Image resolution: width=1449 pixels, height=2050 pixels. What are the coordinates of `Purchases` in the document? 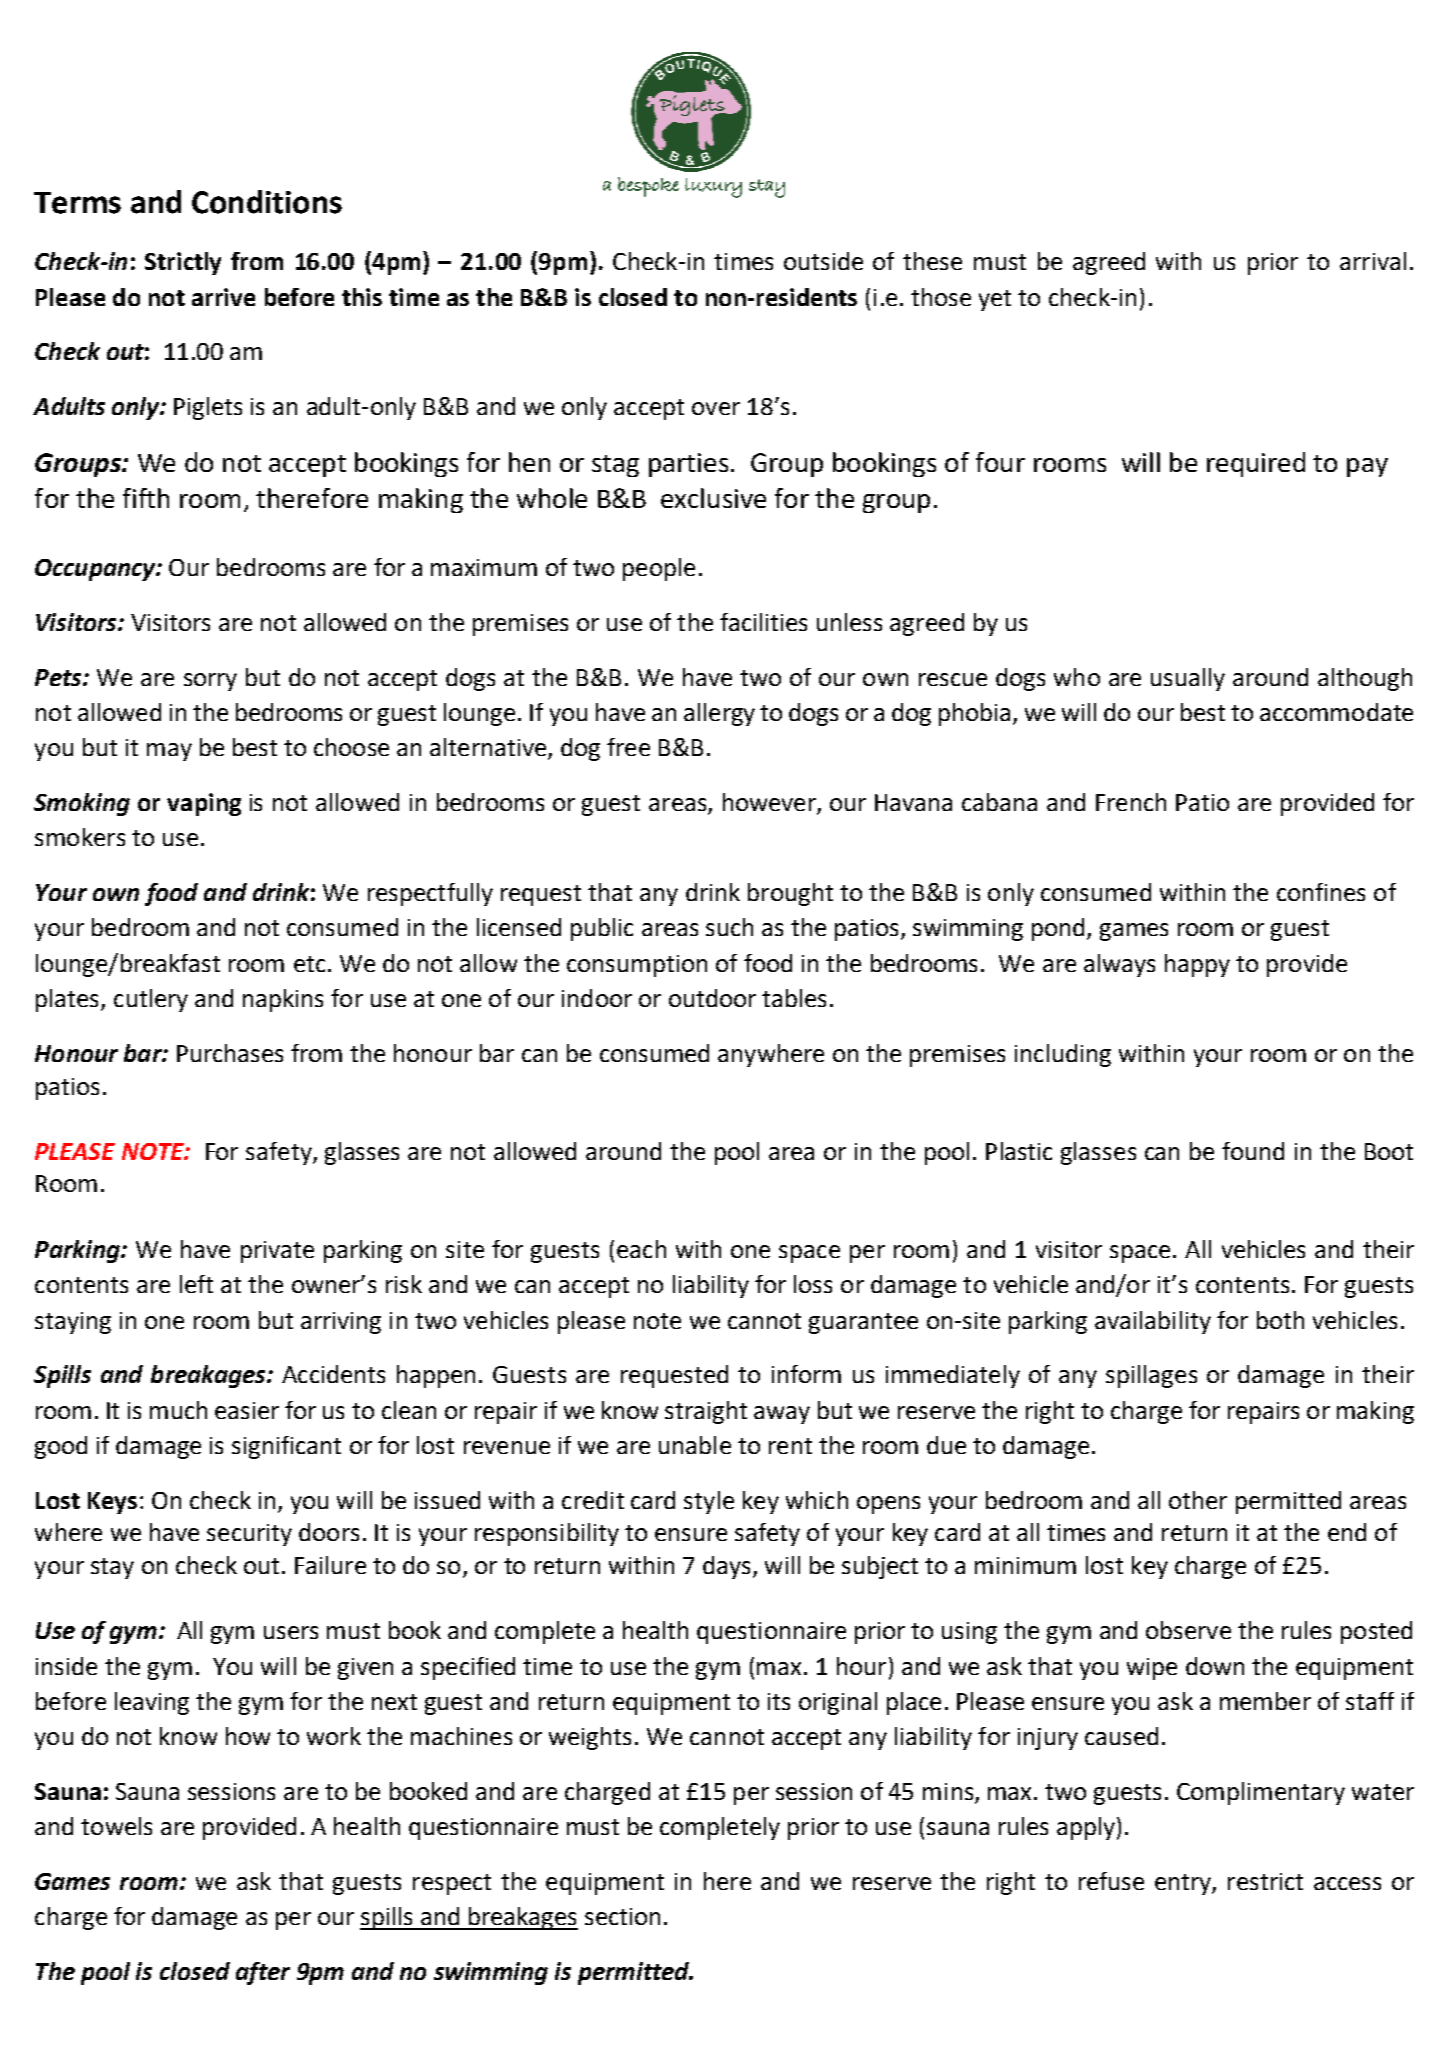 It's located at (230, 1053).
